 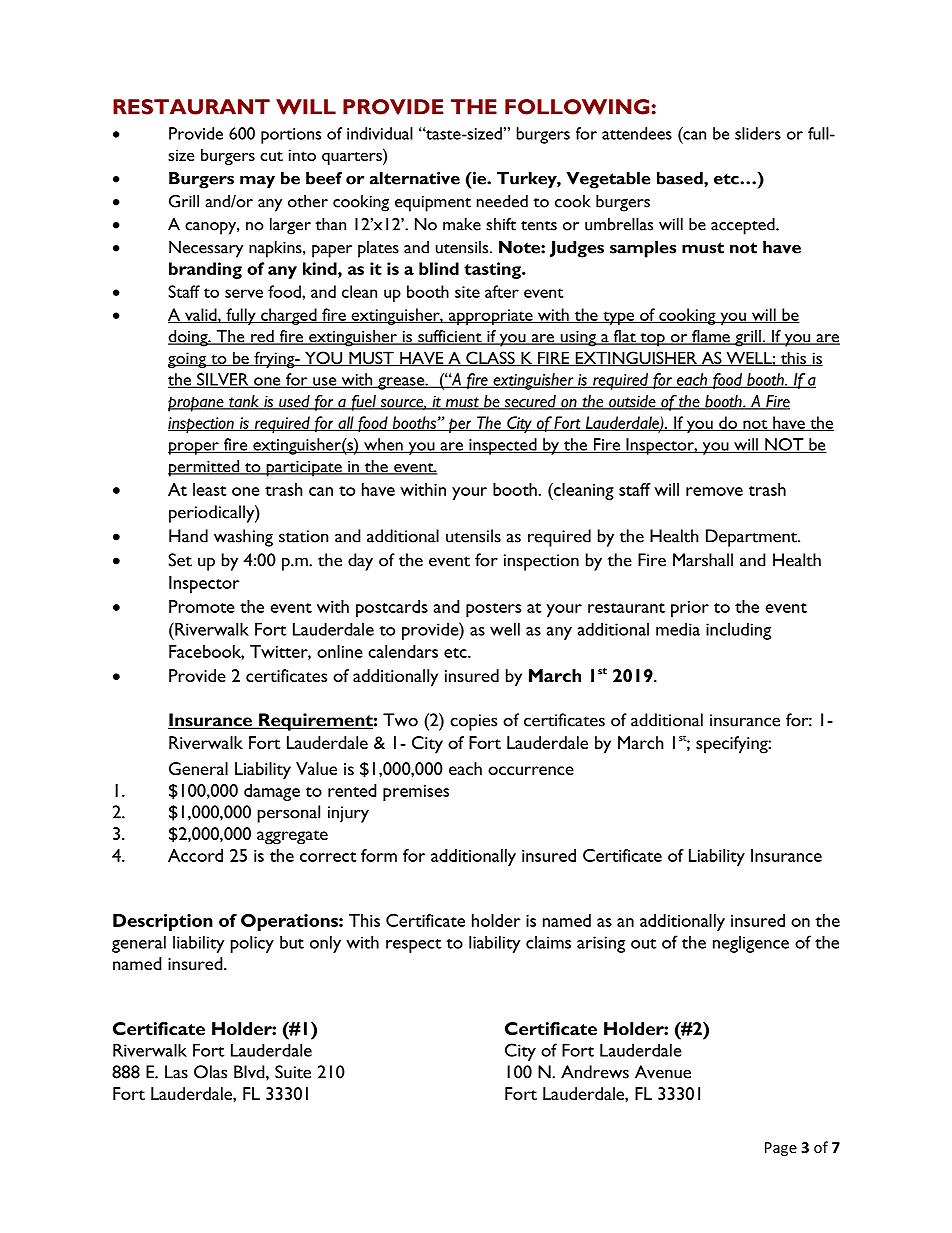 I want to click on flame, so click(x=711, y=337).
